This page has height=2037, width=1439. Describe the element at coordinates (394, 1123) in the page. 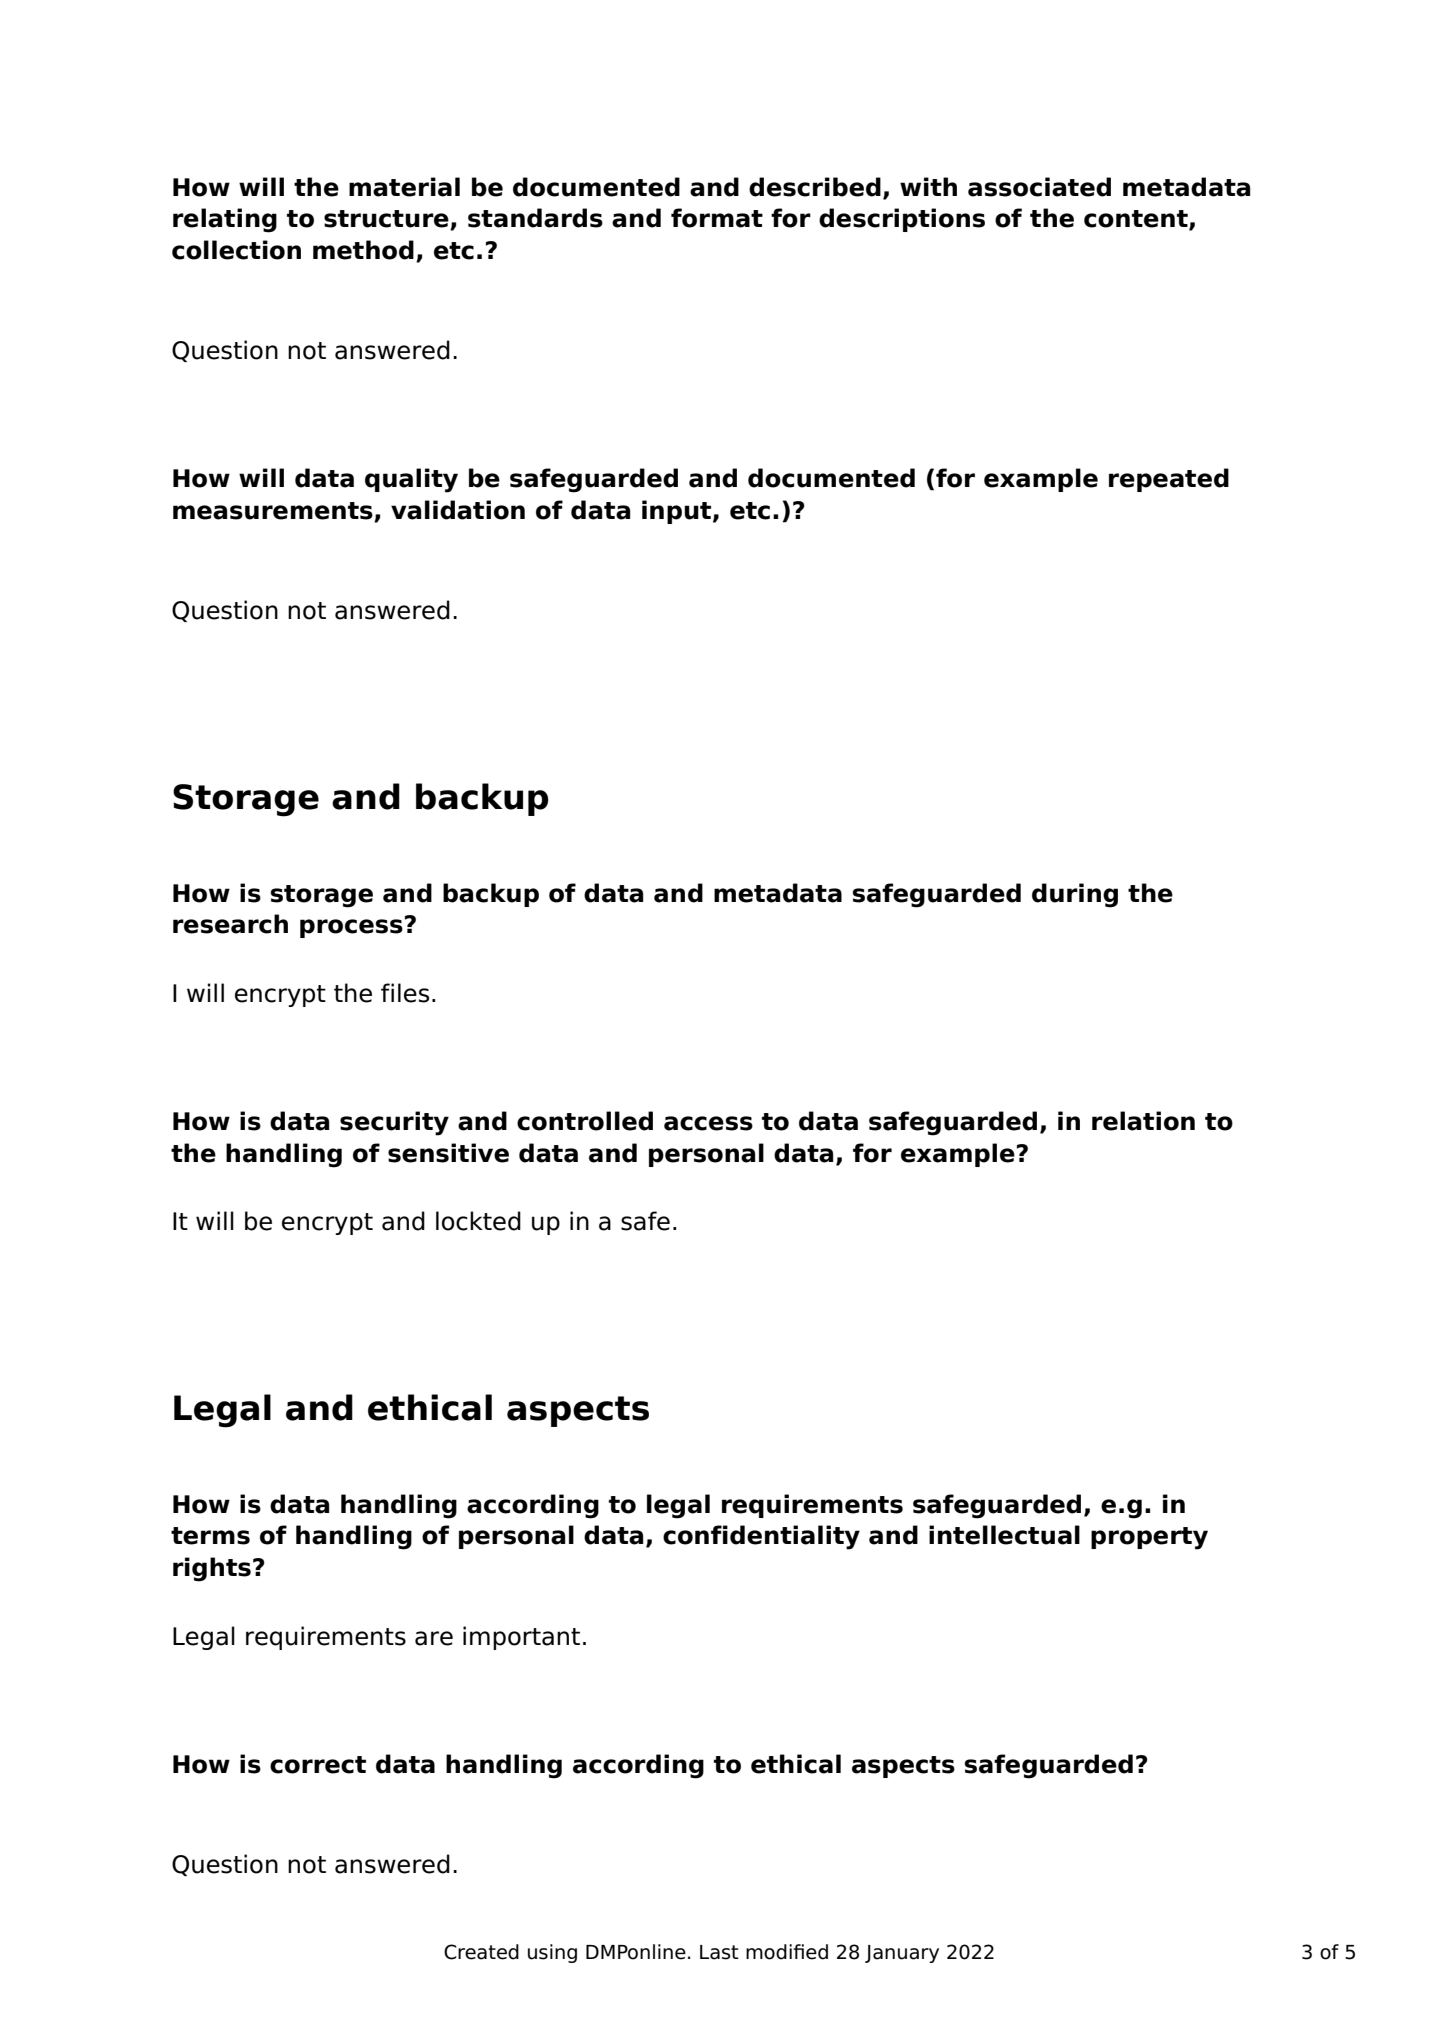

I see `security` at that location.
